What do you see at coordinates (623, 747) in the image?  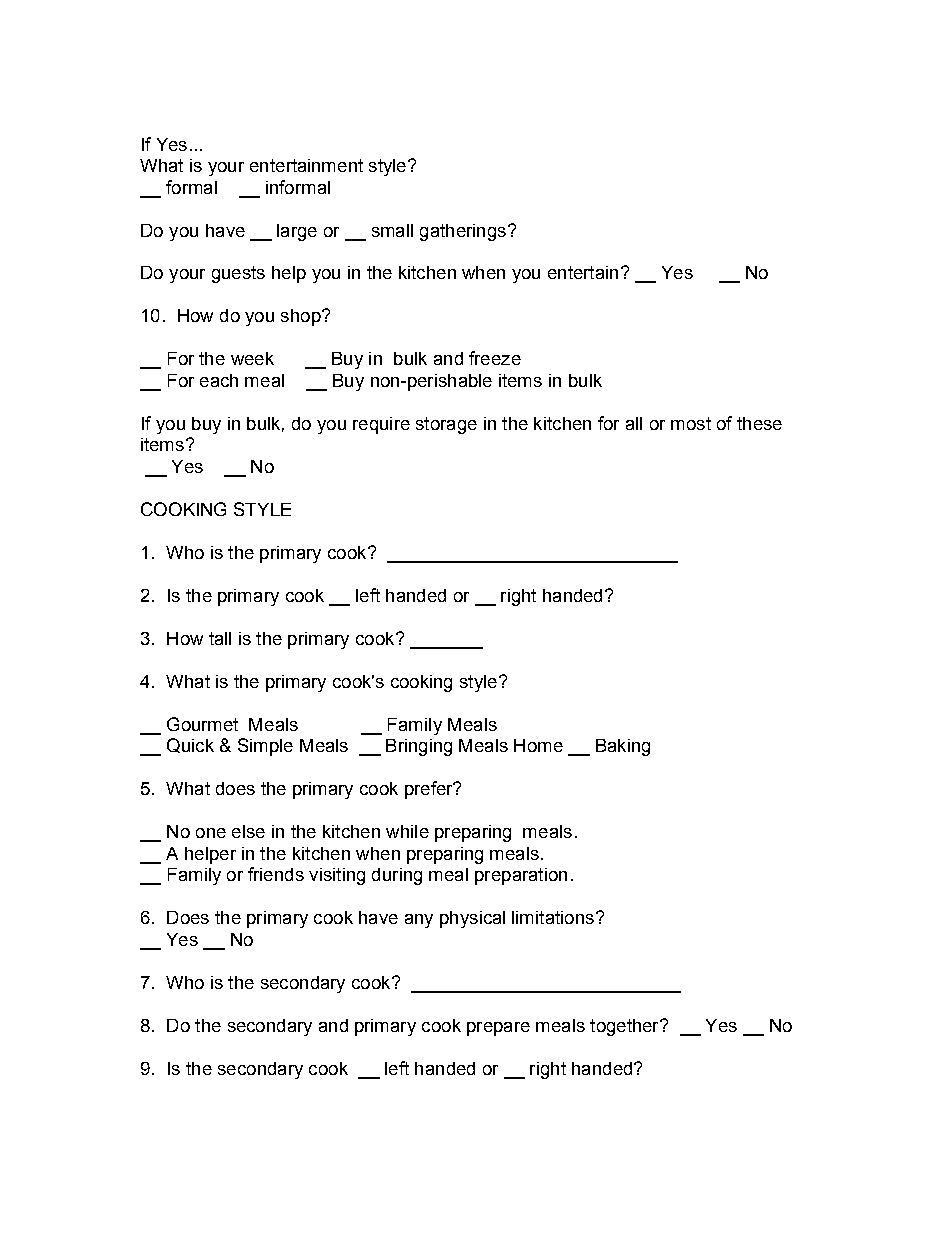 I see `Baking` at bounding box center [623, 747].
